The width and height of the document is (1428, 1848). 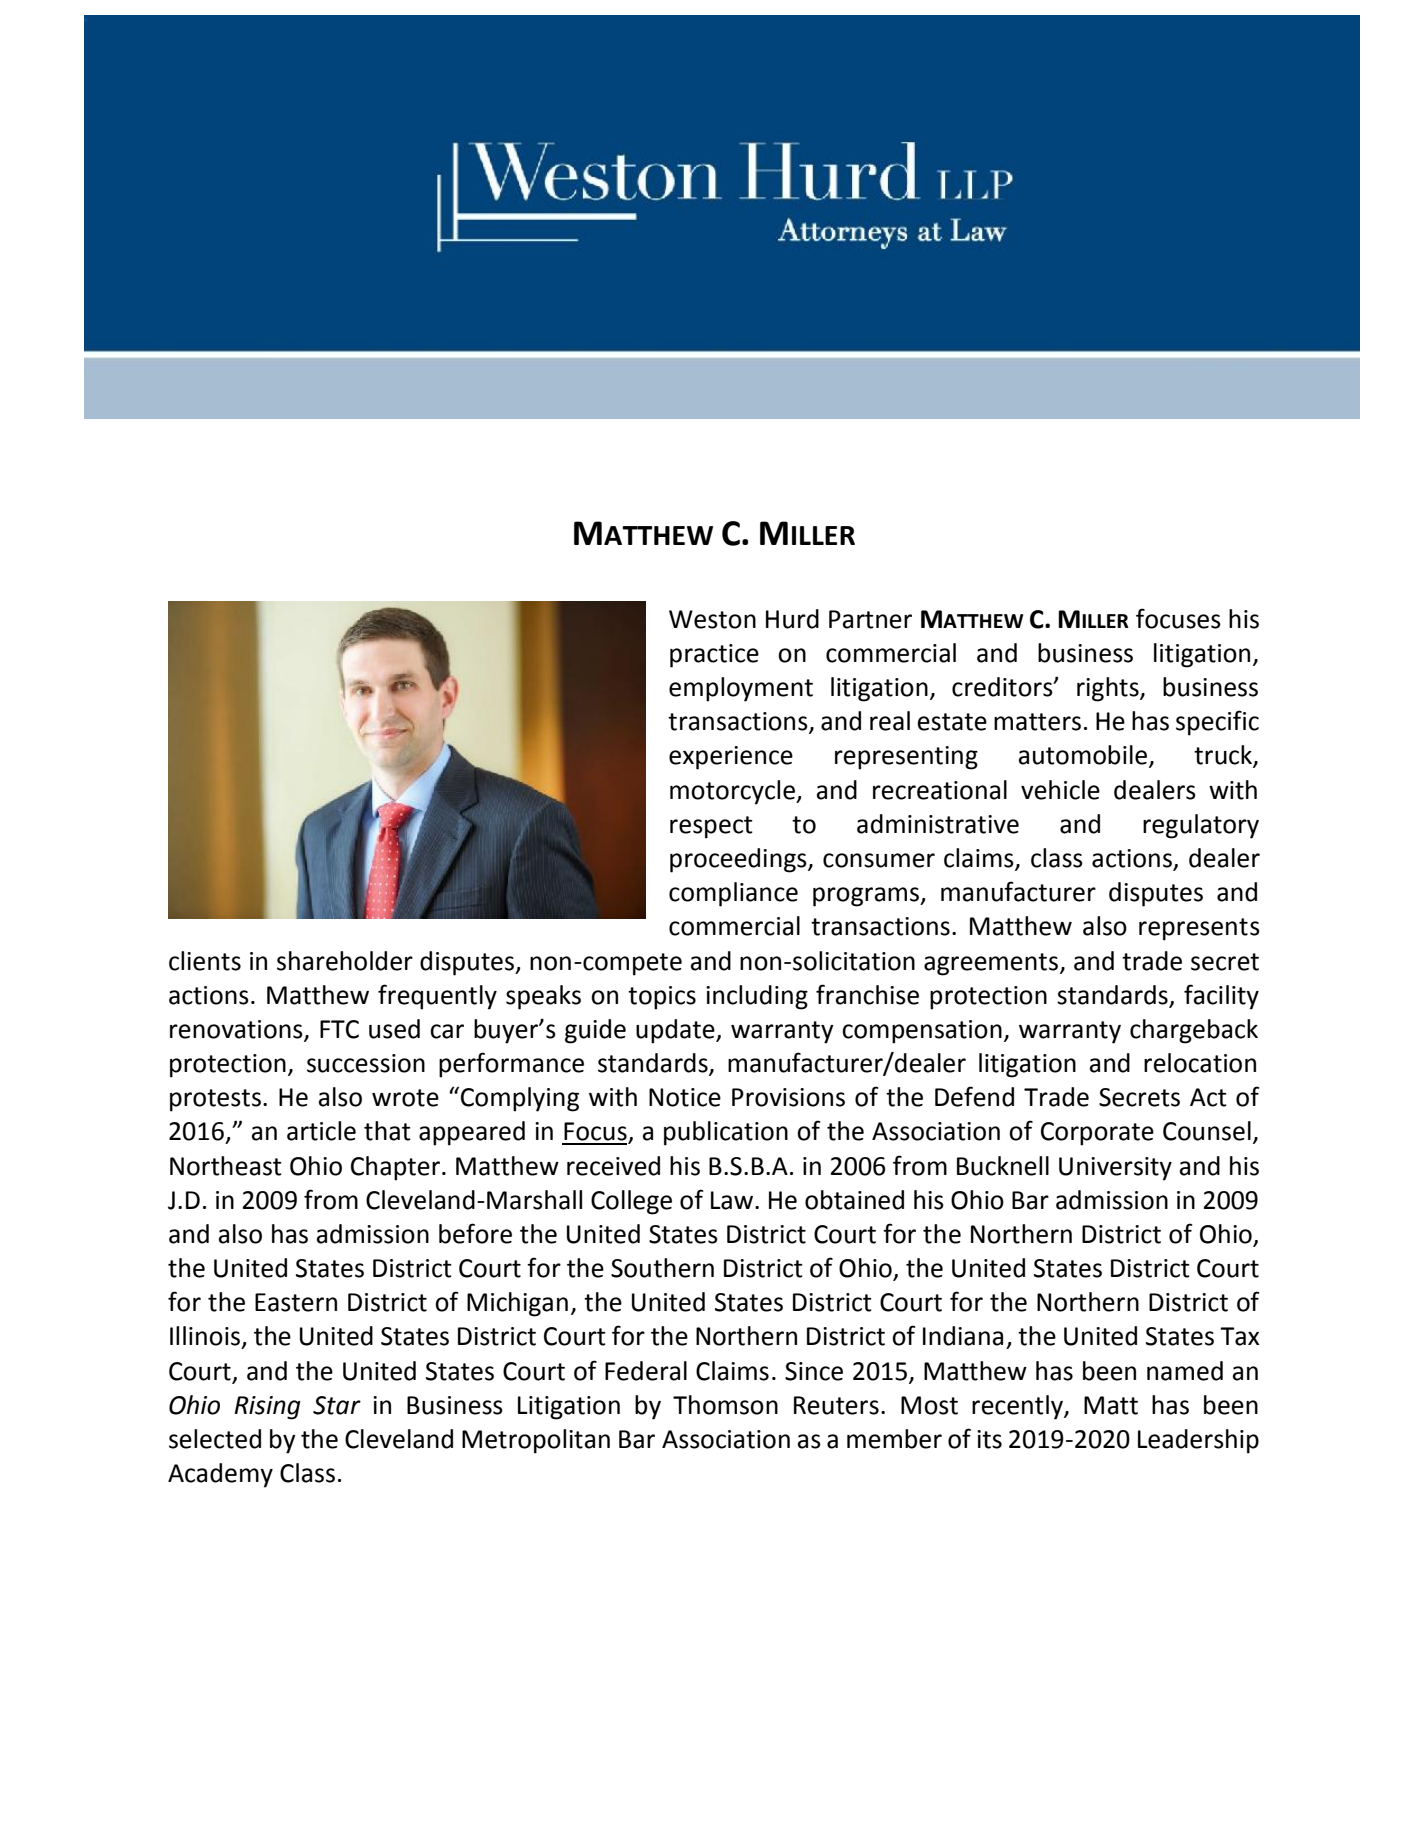 What do you see at coordinates (345, 961) in the document?
I see `shareholder` at bounding box center [345, 961].
